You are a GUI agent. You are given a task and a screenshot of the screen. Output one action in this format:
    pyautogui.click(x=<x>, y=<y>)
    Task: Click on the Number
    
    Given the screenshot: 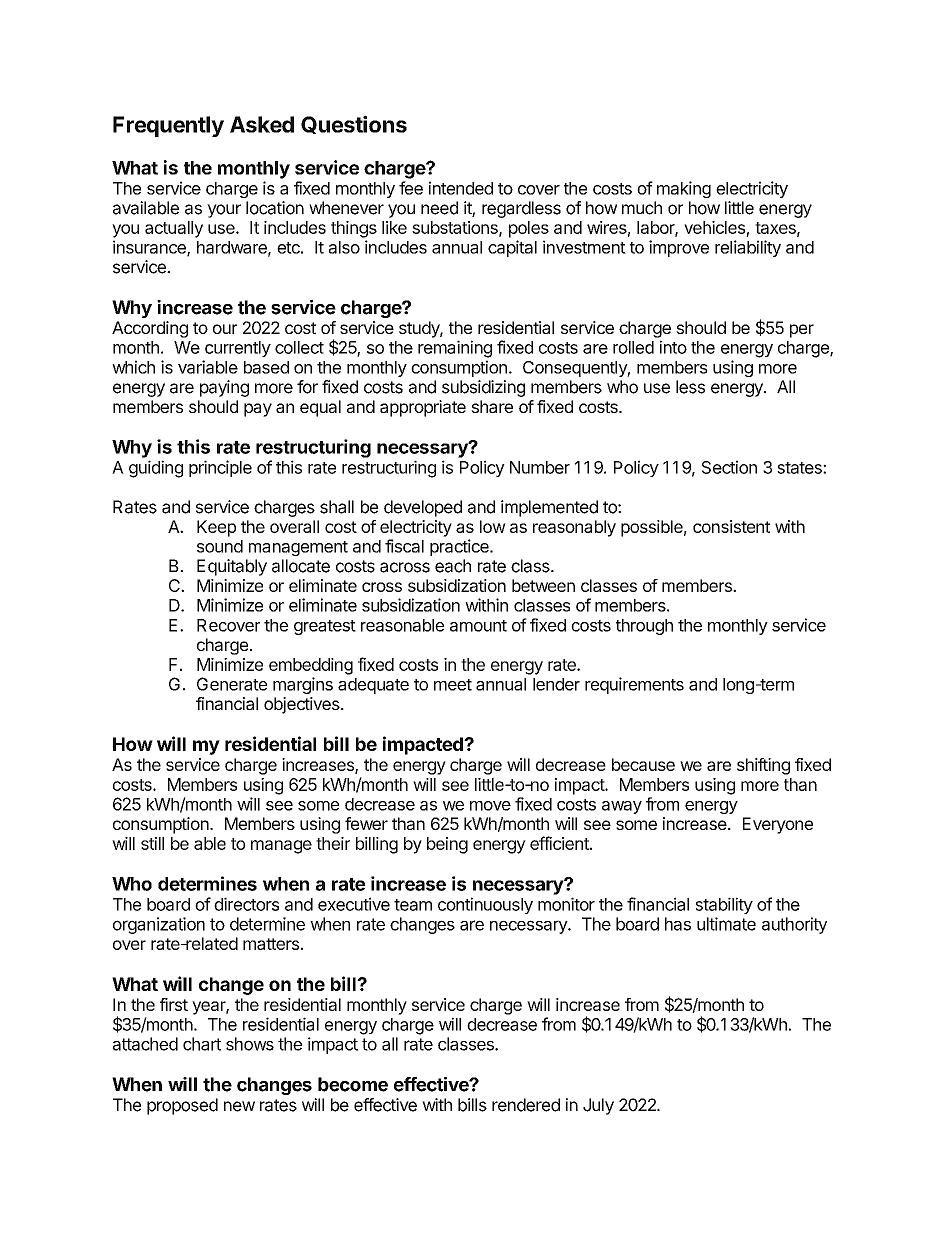 What is the action you would take?
    pyautogui.click(x=540, y=467)
